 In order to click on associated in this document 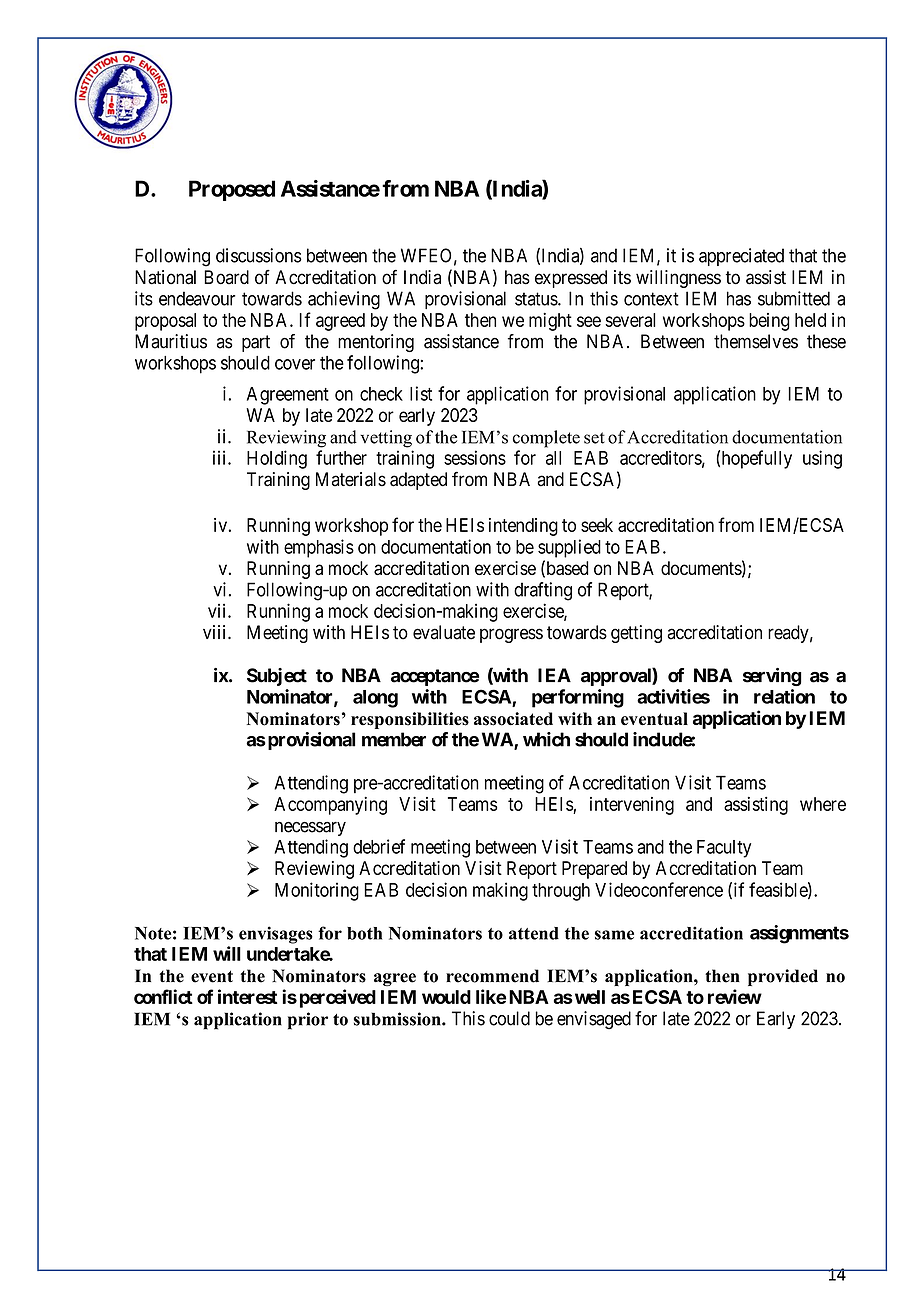, I will do `click(513, 719)`.
